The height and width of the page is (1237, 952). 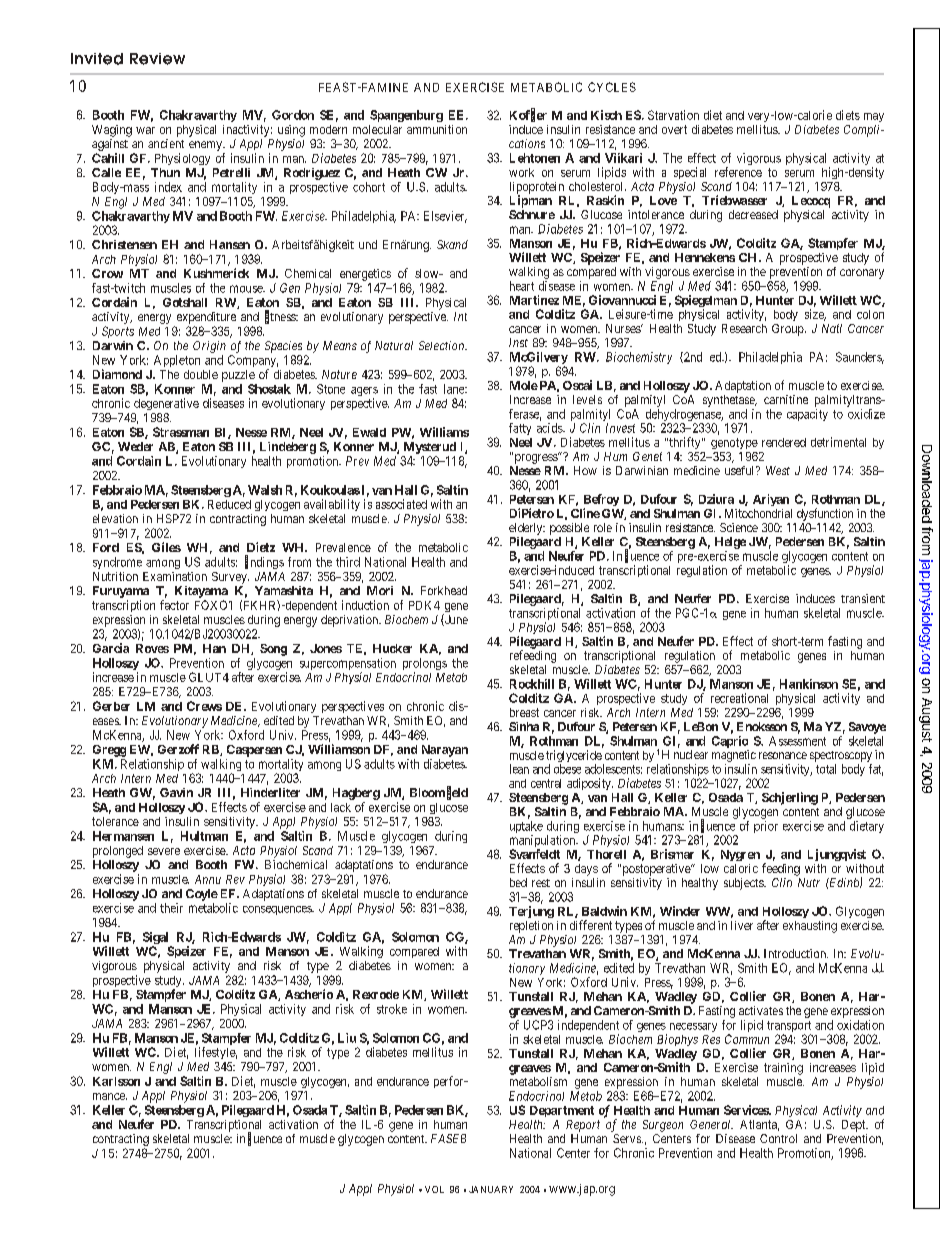 I want to click on prior, so click(x=766, y=827).
